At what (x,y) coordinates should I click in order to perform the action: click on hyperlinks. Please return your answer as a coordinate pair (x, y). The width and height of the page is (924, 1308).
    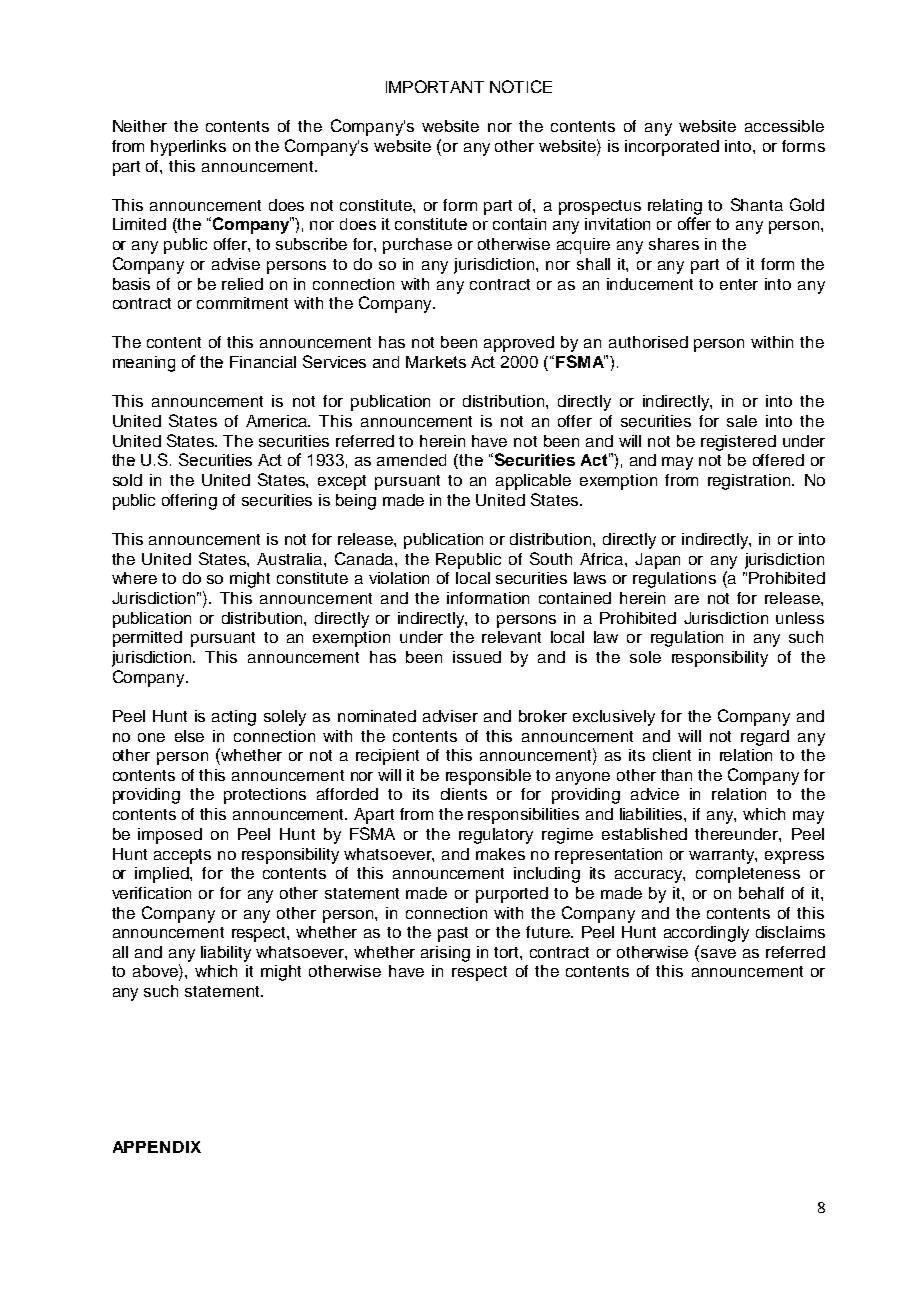
    Looking at the image, I should click on (188, 148).
